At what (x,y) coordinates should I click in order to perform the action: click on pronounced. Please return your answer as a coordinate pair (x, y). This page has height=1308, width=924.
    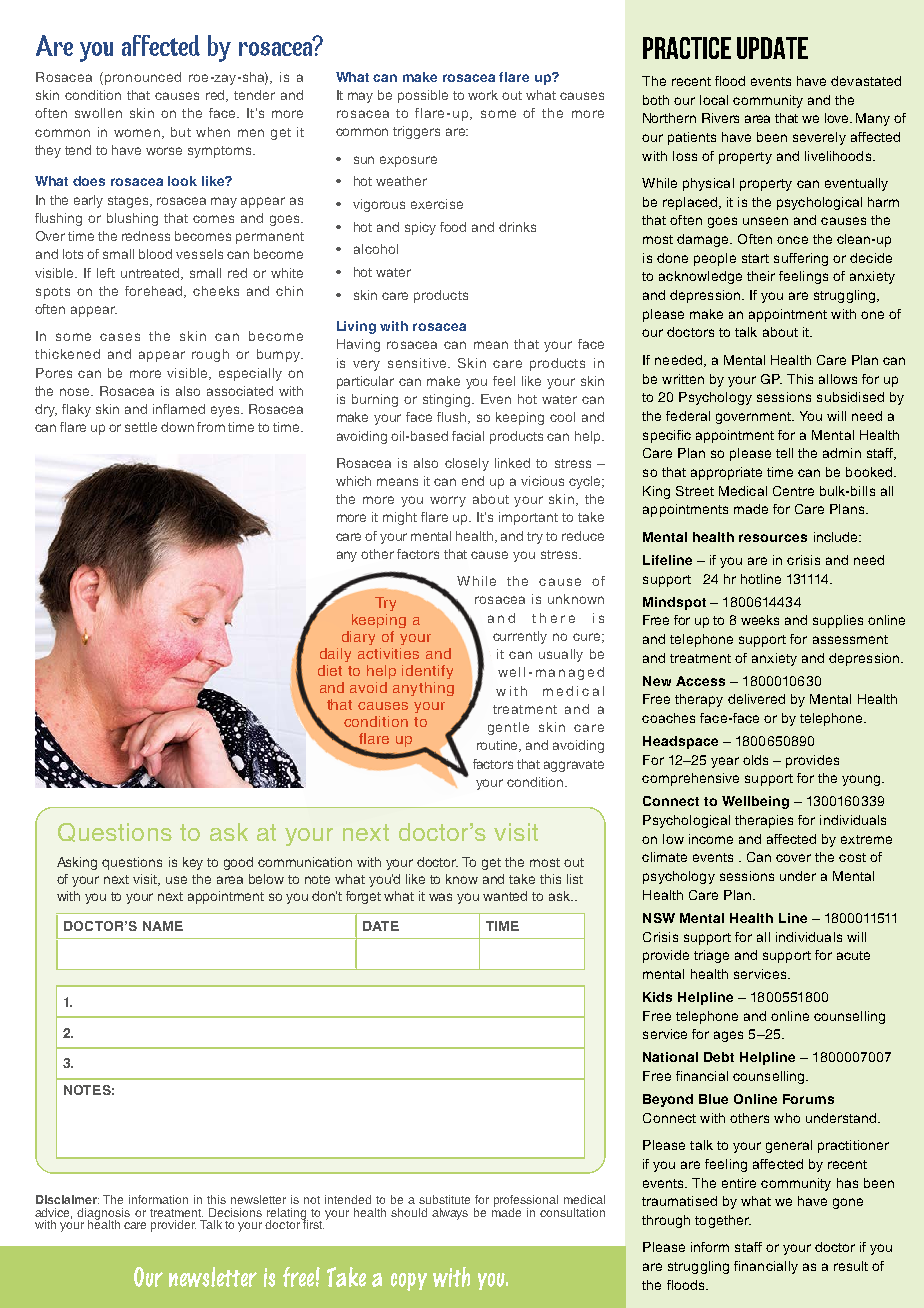
    Looking at the image, I should click on (141, 78).
